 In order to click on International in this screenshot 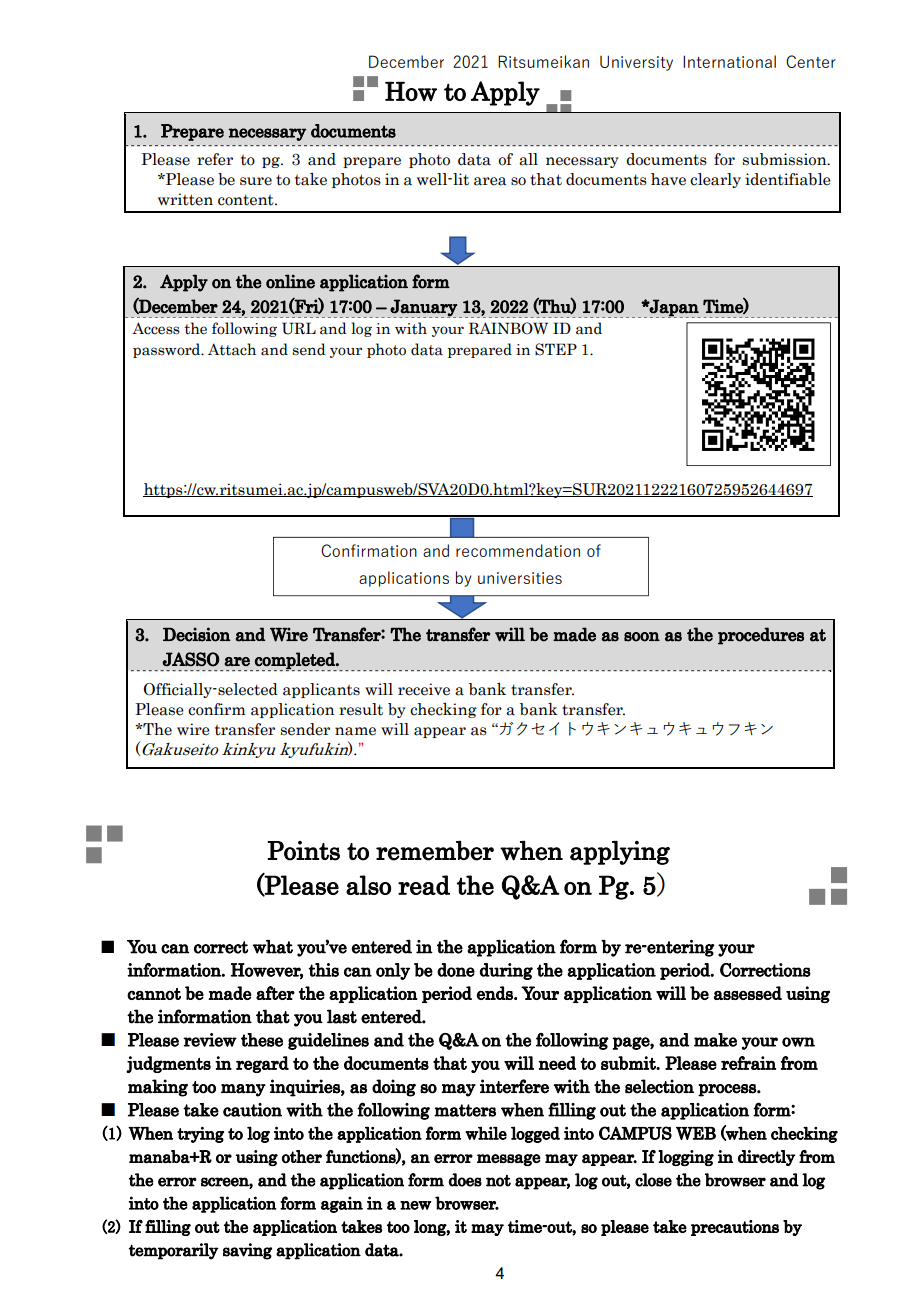, I will do `click(729, 61)`.
